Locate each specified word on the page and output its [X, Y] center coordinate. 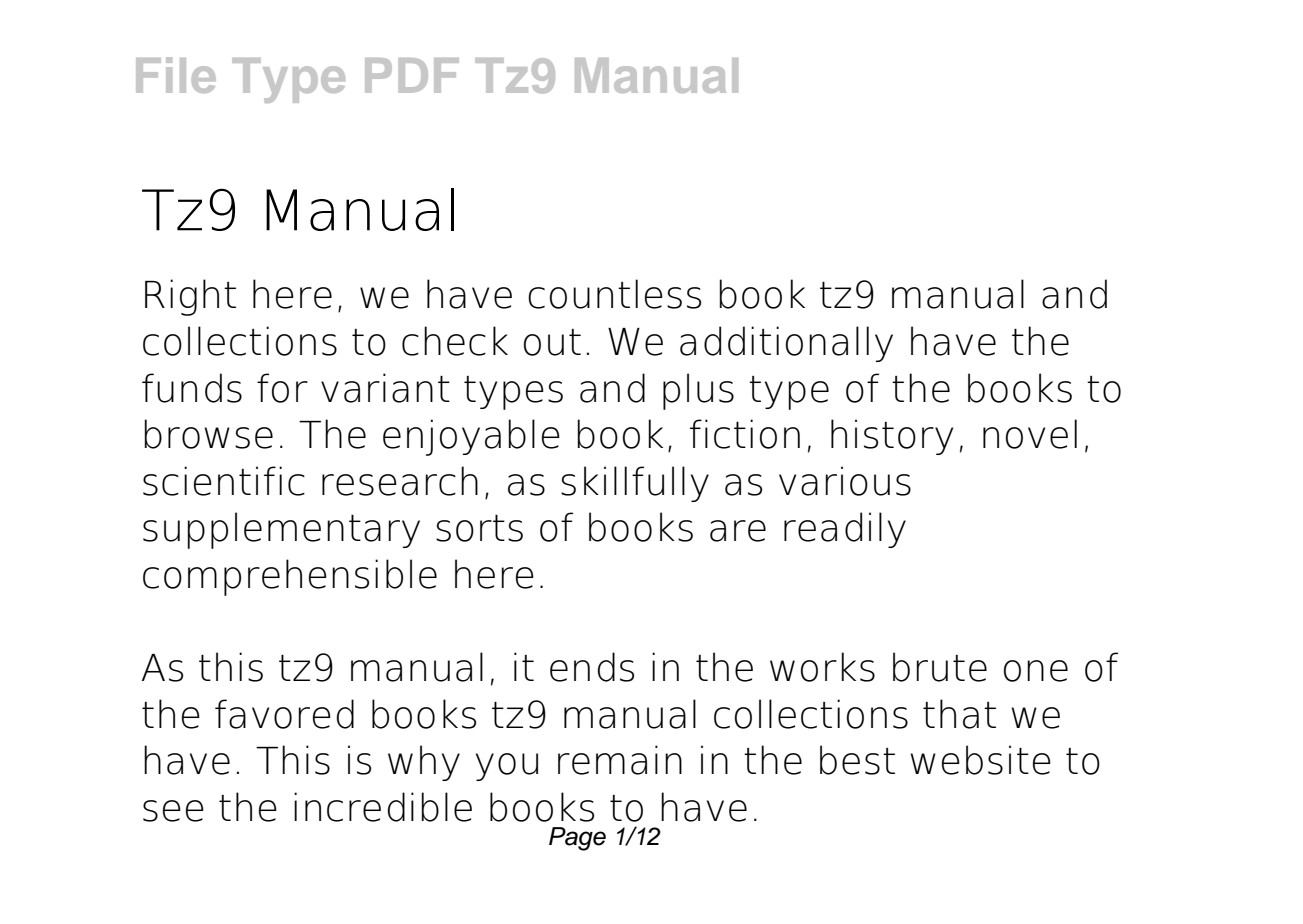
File [176, 75]
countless [614, 294]
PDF [412, 75]
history [892, 437]
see [173, 811]
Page [577, 839]
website [980, 760]
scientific [224, 481]
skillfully [635, 484]
